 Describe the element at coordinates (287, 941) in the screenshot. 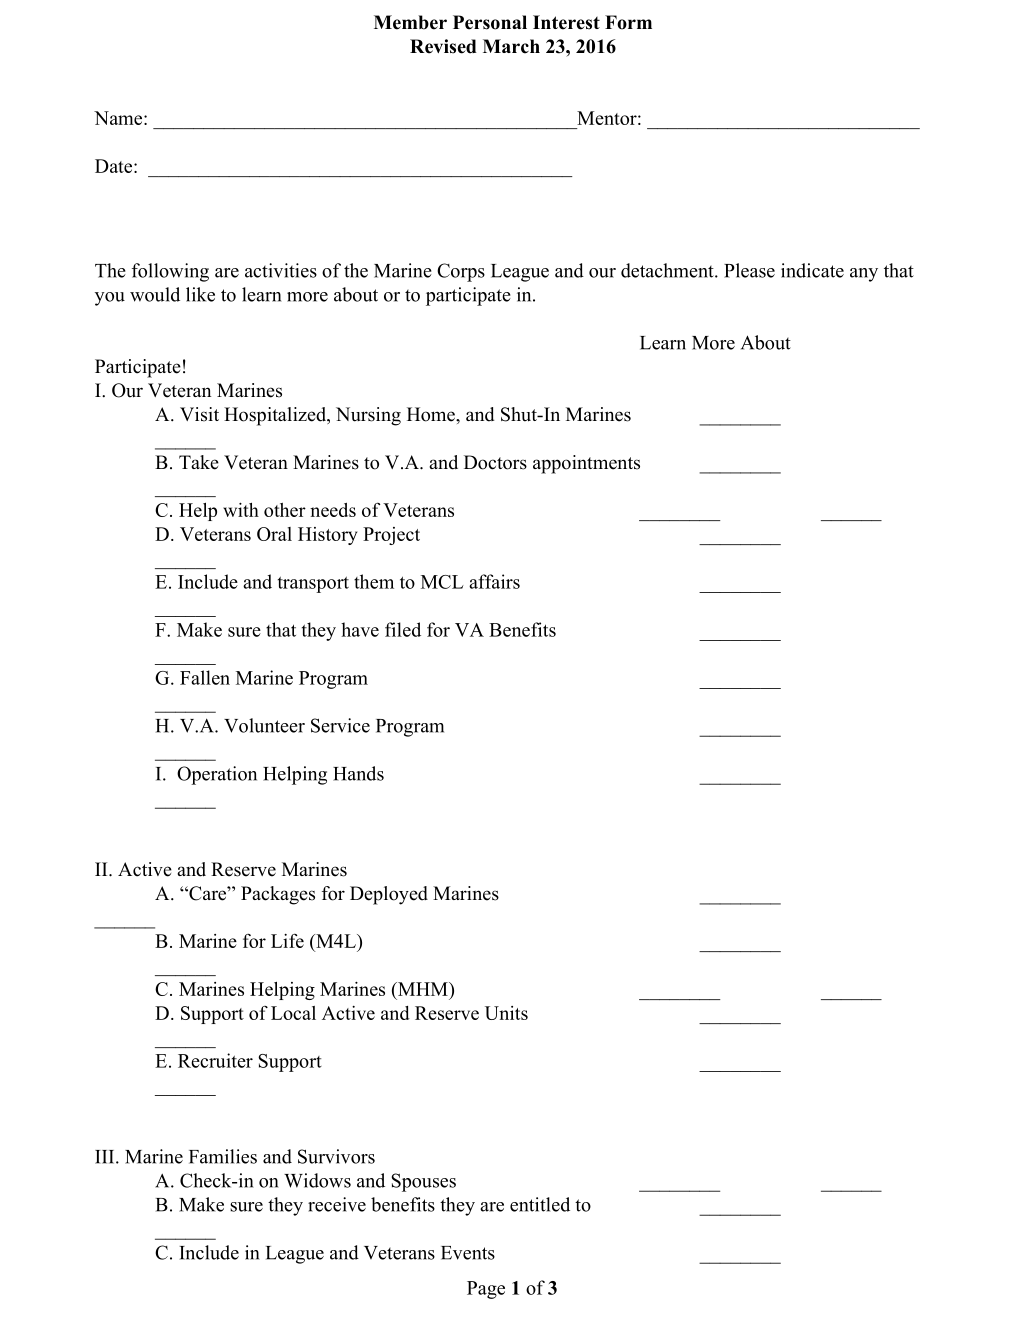

I see `Life` at that location.
